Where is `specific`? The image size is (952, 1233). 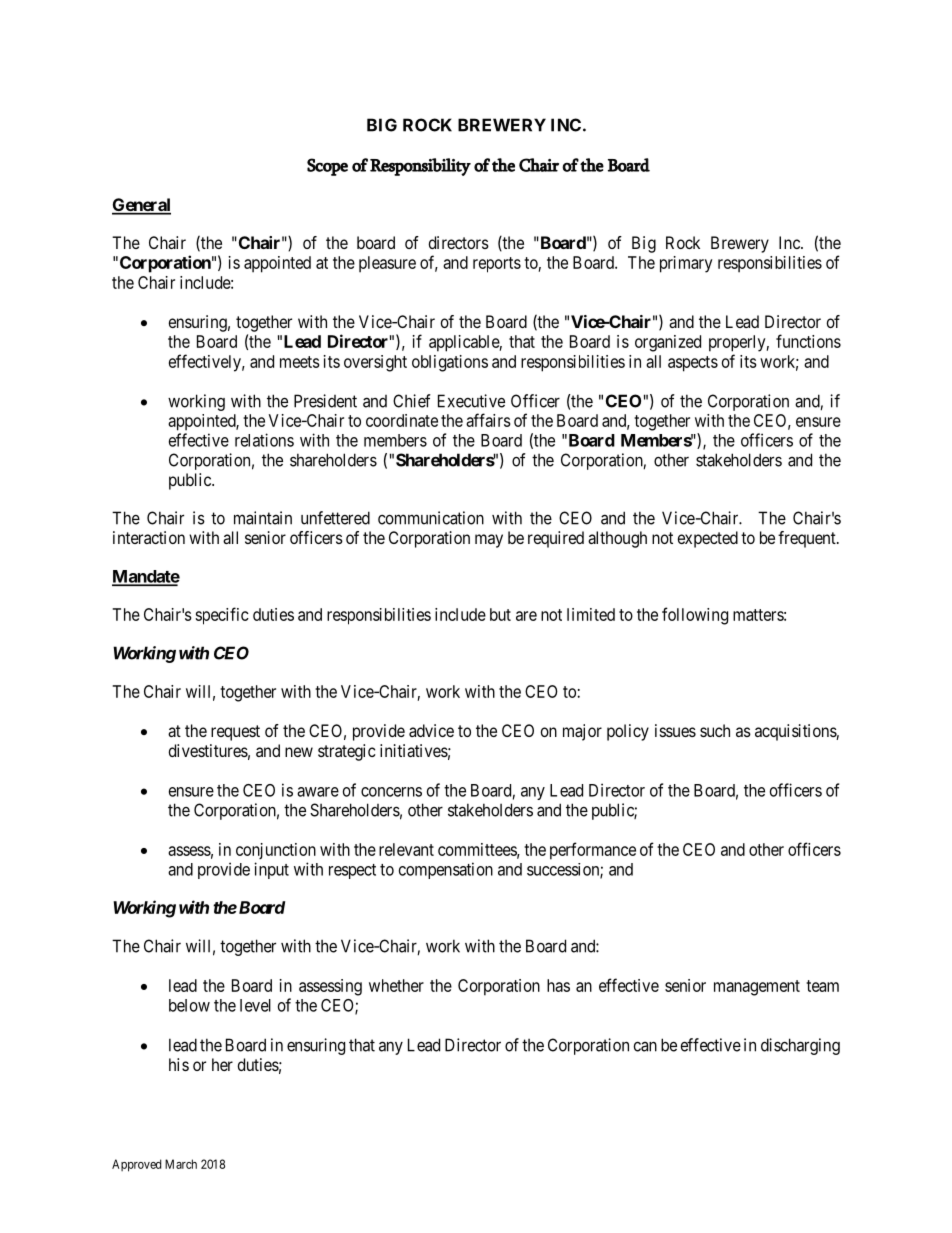
specific is located at coordinates (222, 616).
